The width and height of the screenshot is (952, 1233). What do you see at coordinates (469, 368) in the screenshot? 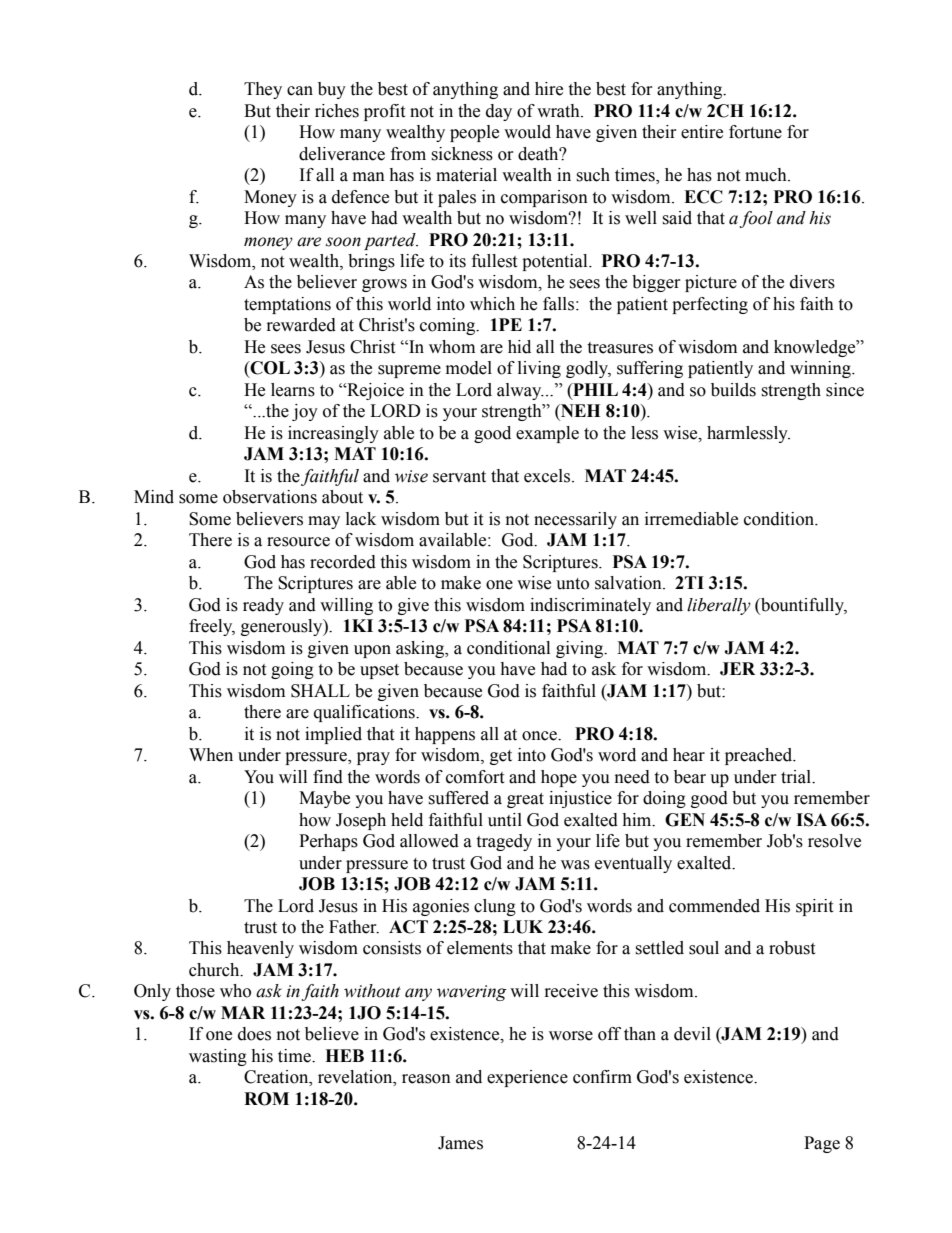
I see `model` at bounding box center [469, 368].
